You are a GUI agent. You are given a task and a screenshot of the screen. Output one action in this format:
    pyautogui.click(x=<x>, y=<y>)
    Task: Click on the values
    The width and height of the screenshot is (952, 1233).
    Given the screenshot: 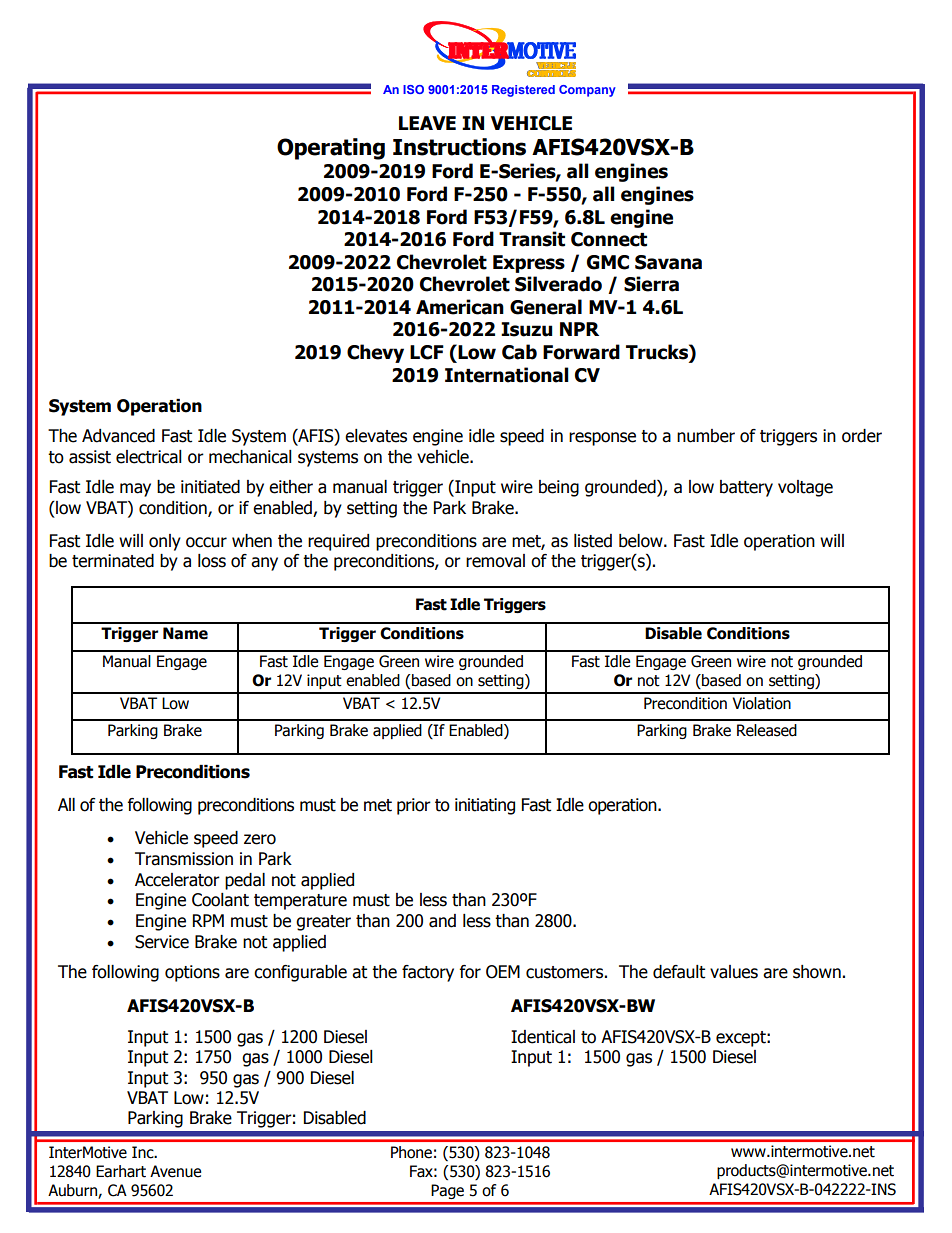 What is the action you would take?
    pyautogui.click(x=734, y=972)
